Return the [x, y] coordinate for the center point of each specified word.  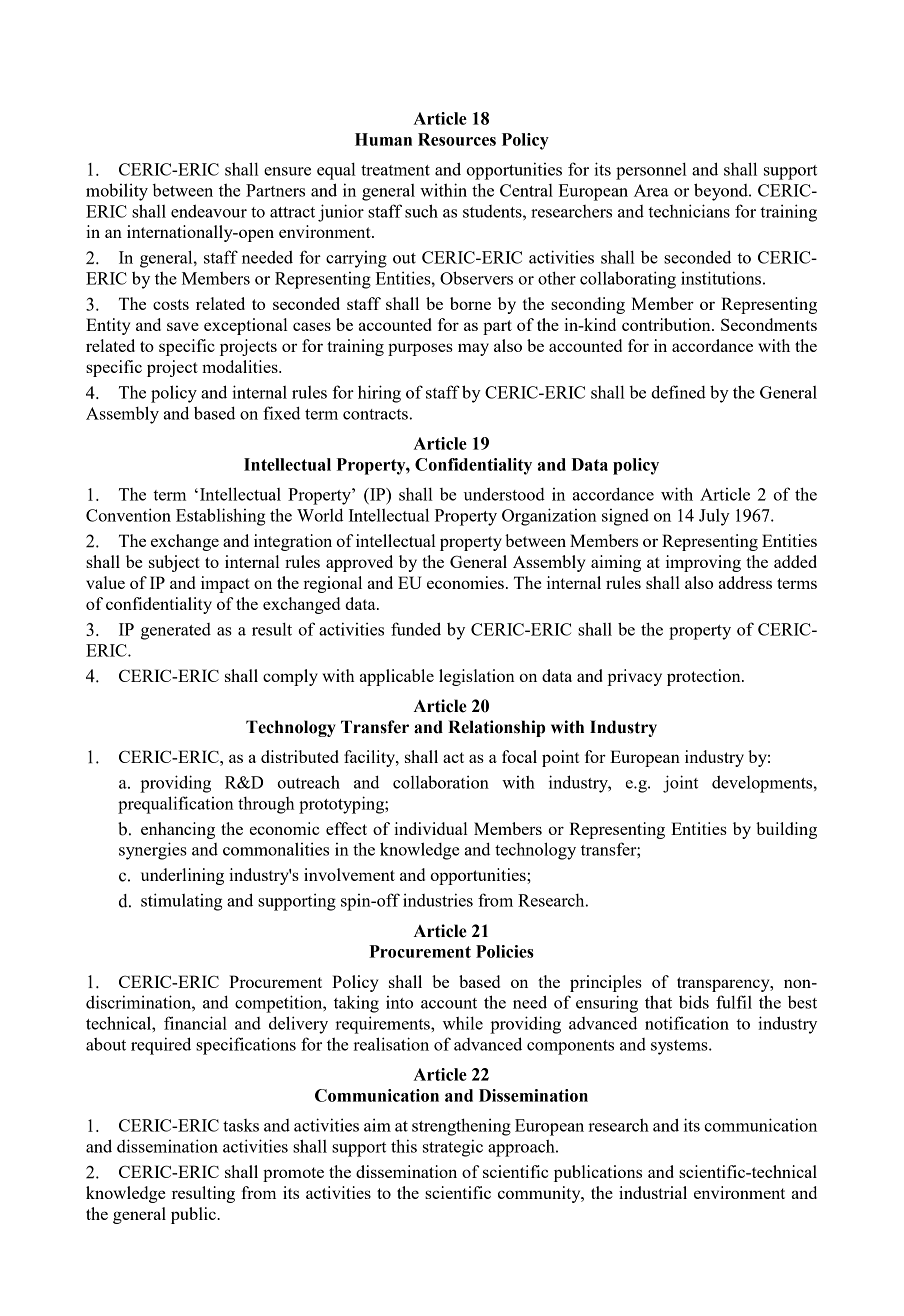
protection [705, 677]
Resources [457, 139]
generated [176, 631]
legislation [477, 677]
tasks [241, 1125]
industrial [653, 1192]
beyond [722, 192]
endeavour [209, 211]
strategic [453, 1148]
